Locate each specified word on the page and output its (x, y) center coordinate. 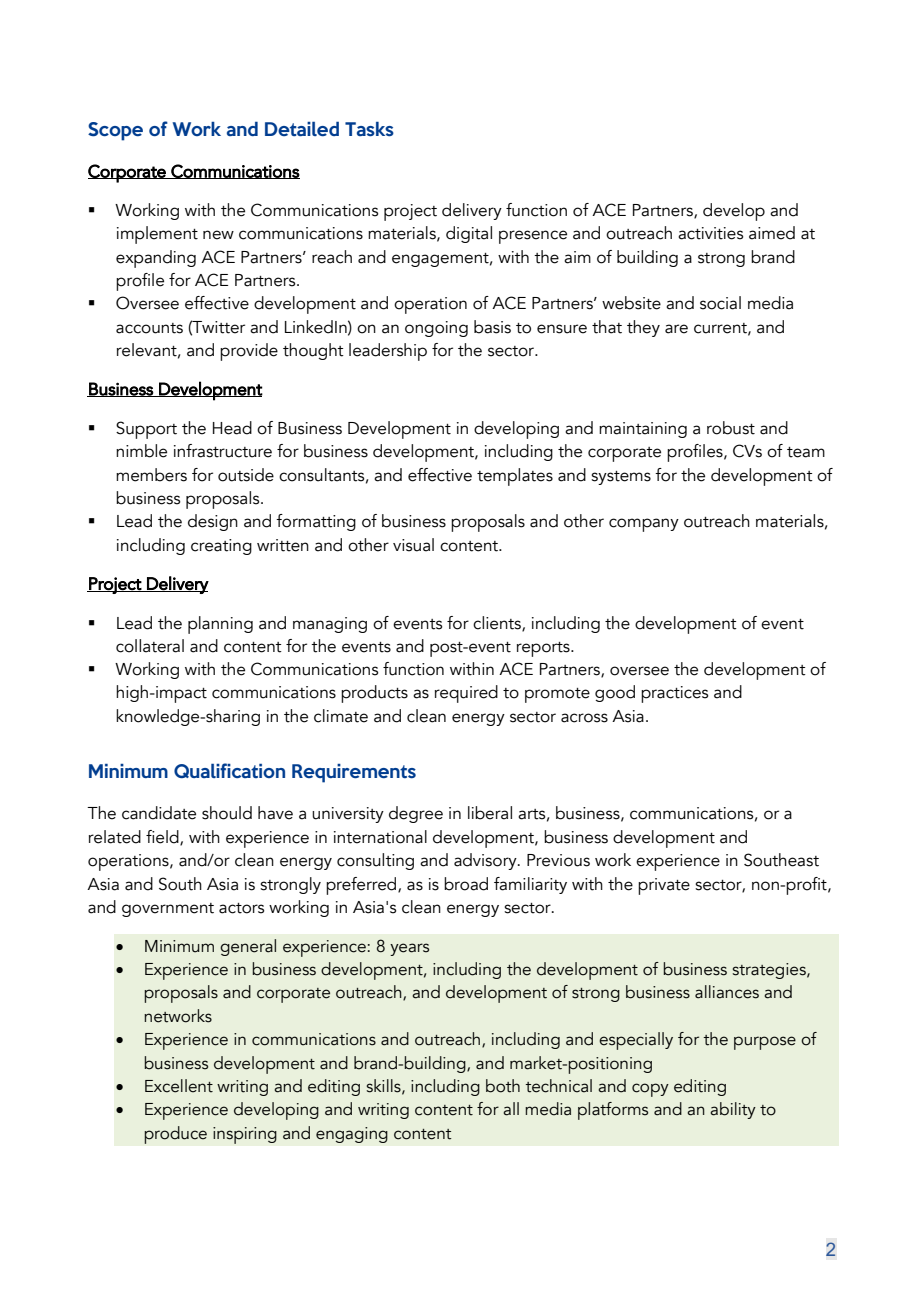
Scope (115, 131)
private (664, 886)
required (466, 694)
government (168, 910)
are (676, 329)
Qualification (229, 770)
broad (466, 884)
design (213, 522)
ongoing (436, 329)
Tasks (369, 129)
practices (674, 694)
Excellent (179, 1086)
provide (249, 352)
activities (710, 233)
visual (413, 545)
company (644, 525)
